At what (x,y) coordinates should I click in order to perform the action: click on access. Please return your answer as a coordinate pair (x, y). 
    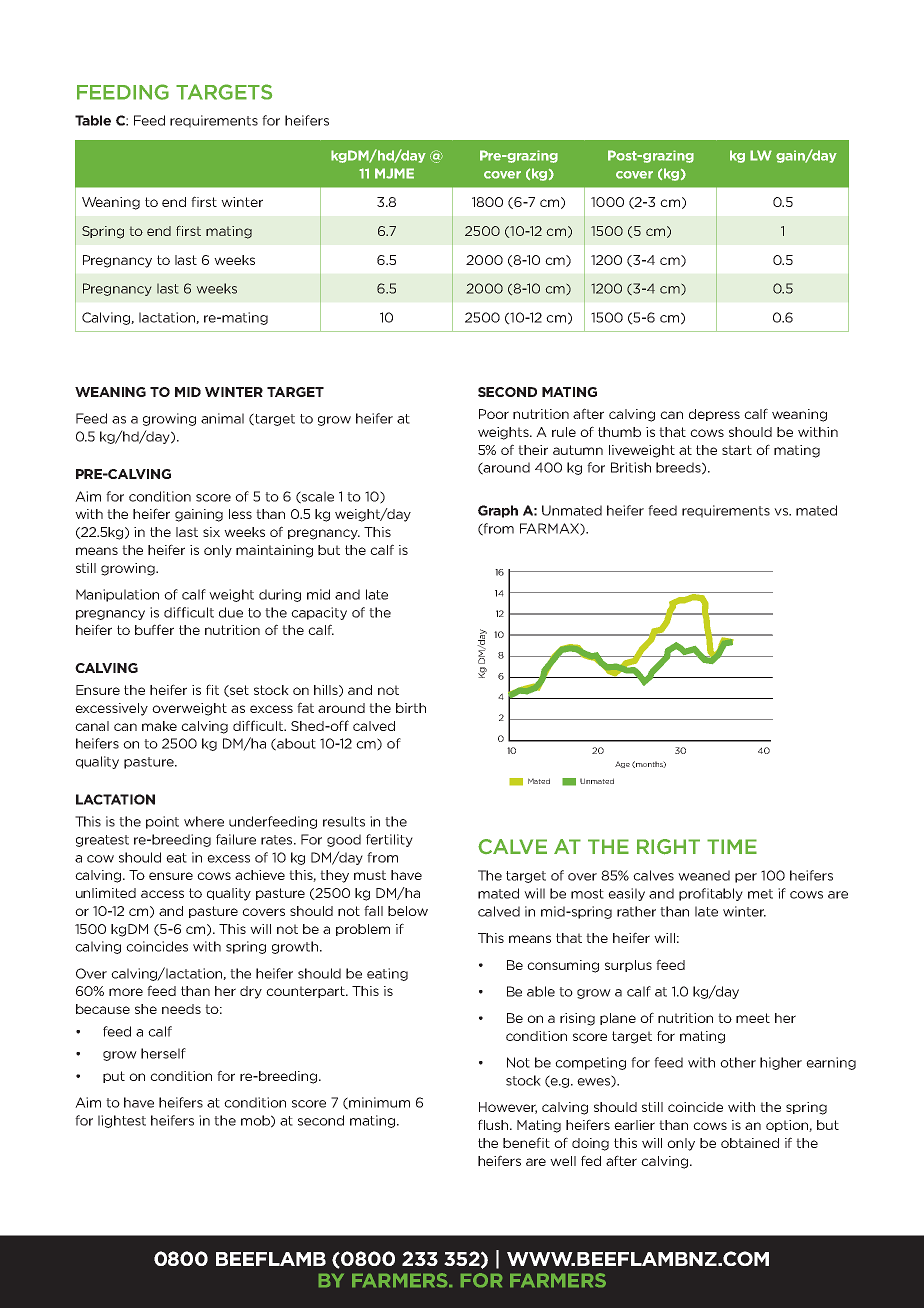
    Looking at the image, I should click on (162, 894).
